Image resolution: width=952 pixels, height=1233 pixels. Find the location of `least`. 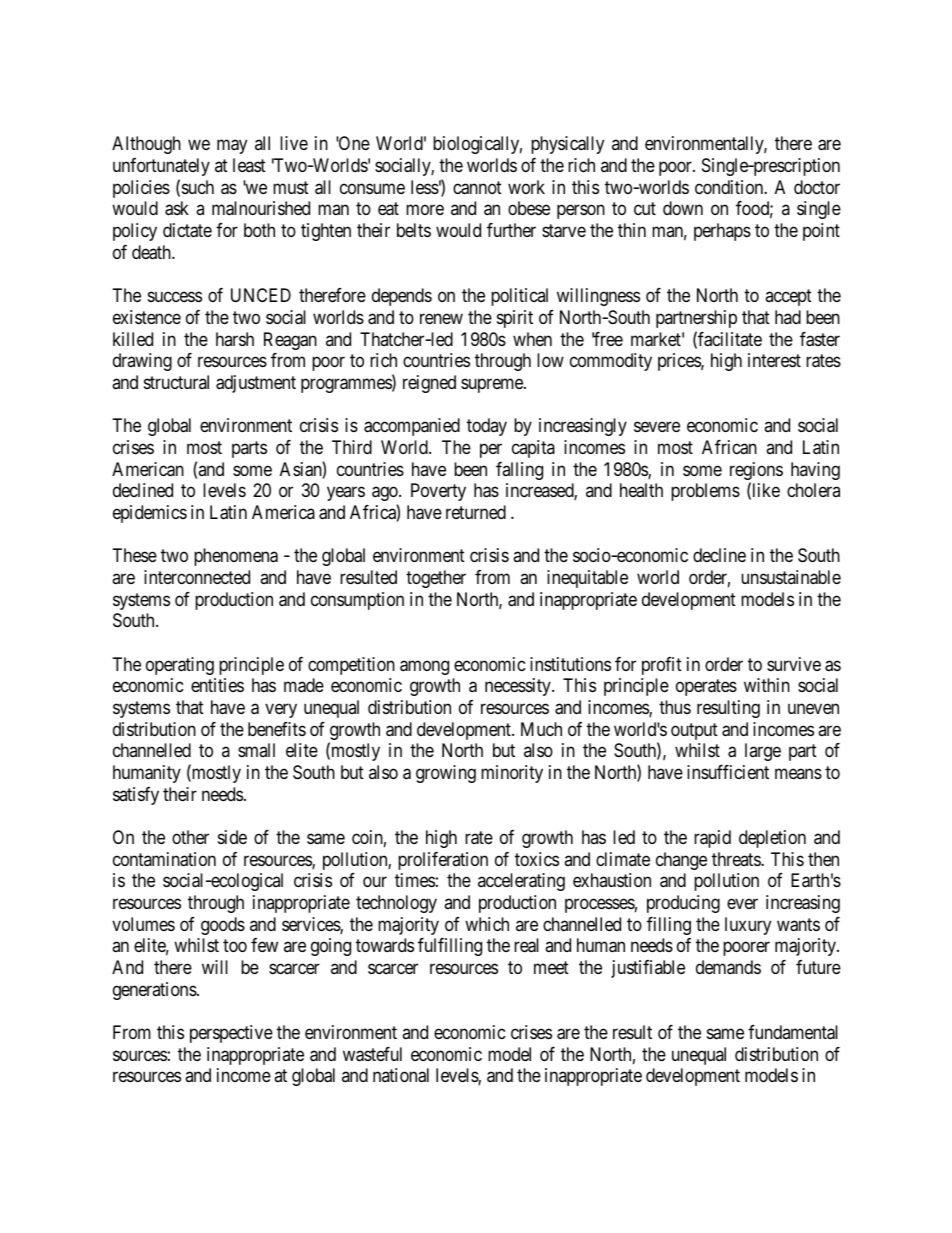

least is located at coordinates (249, 165).
